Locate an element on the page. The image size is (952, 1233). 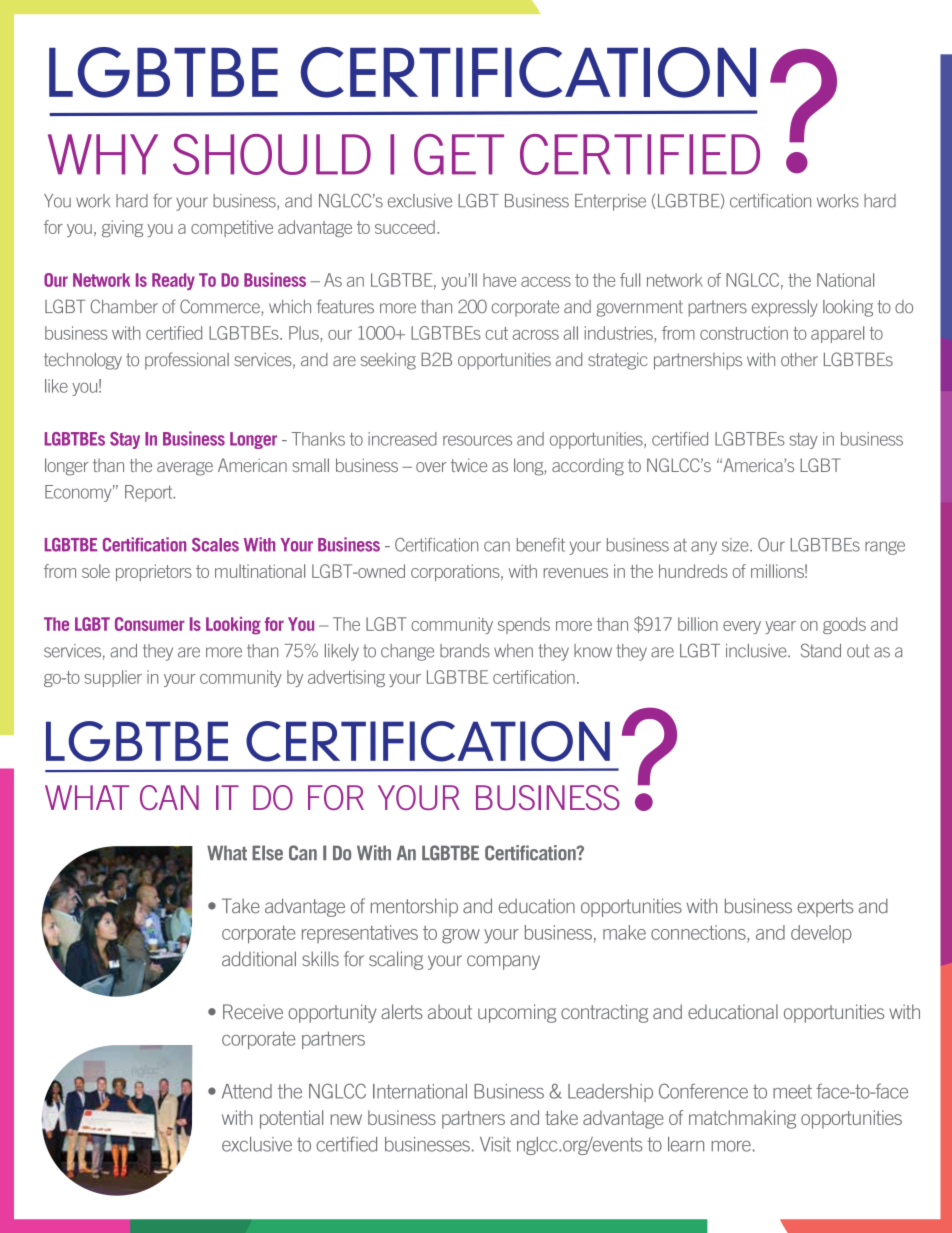
twice is located at coordinates (469, 465).
